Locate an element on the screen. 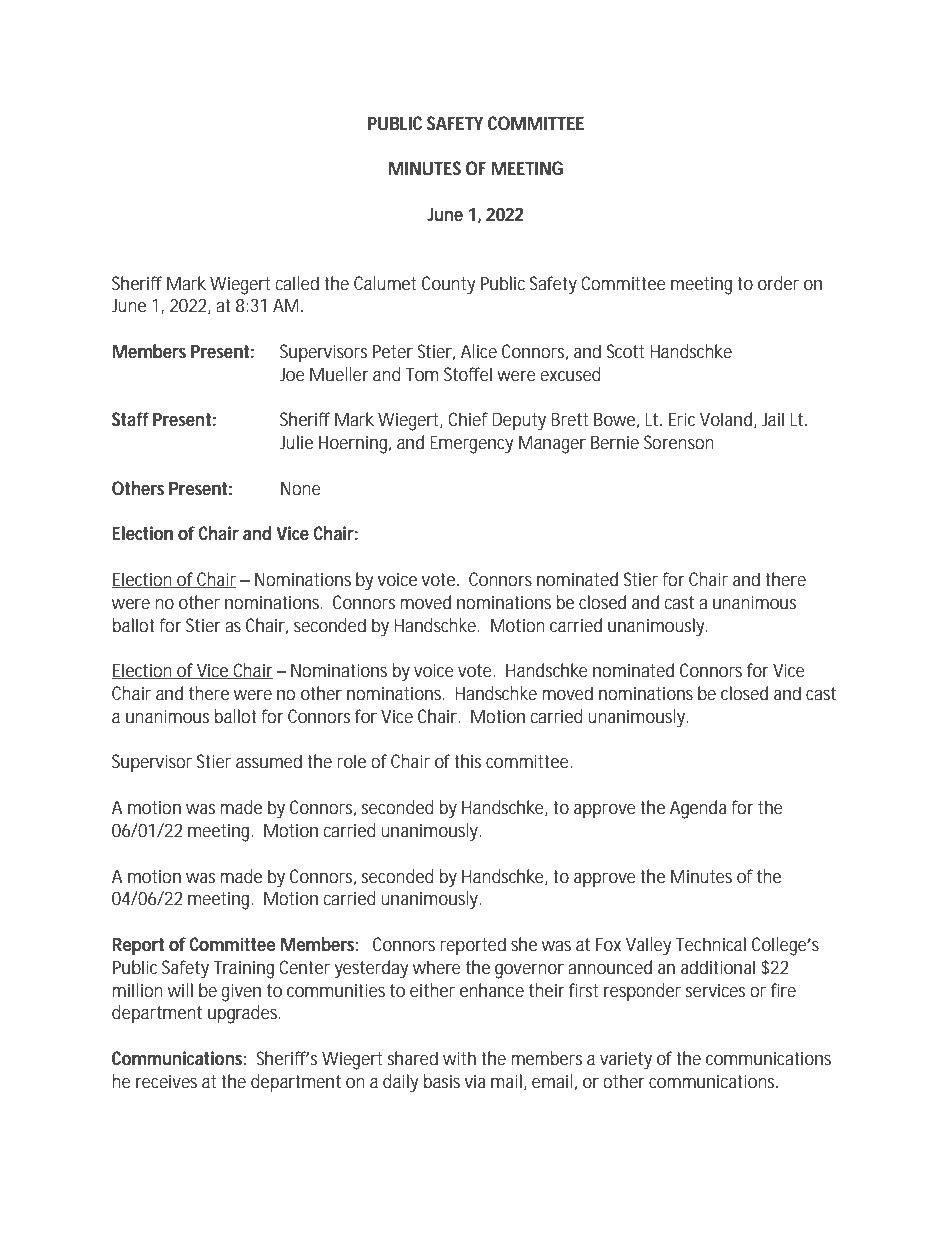 This screenshot has height=1233, width=952. this is located at coordinates (467, 761).
